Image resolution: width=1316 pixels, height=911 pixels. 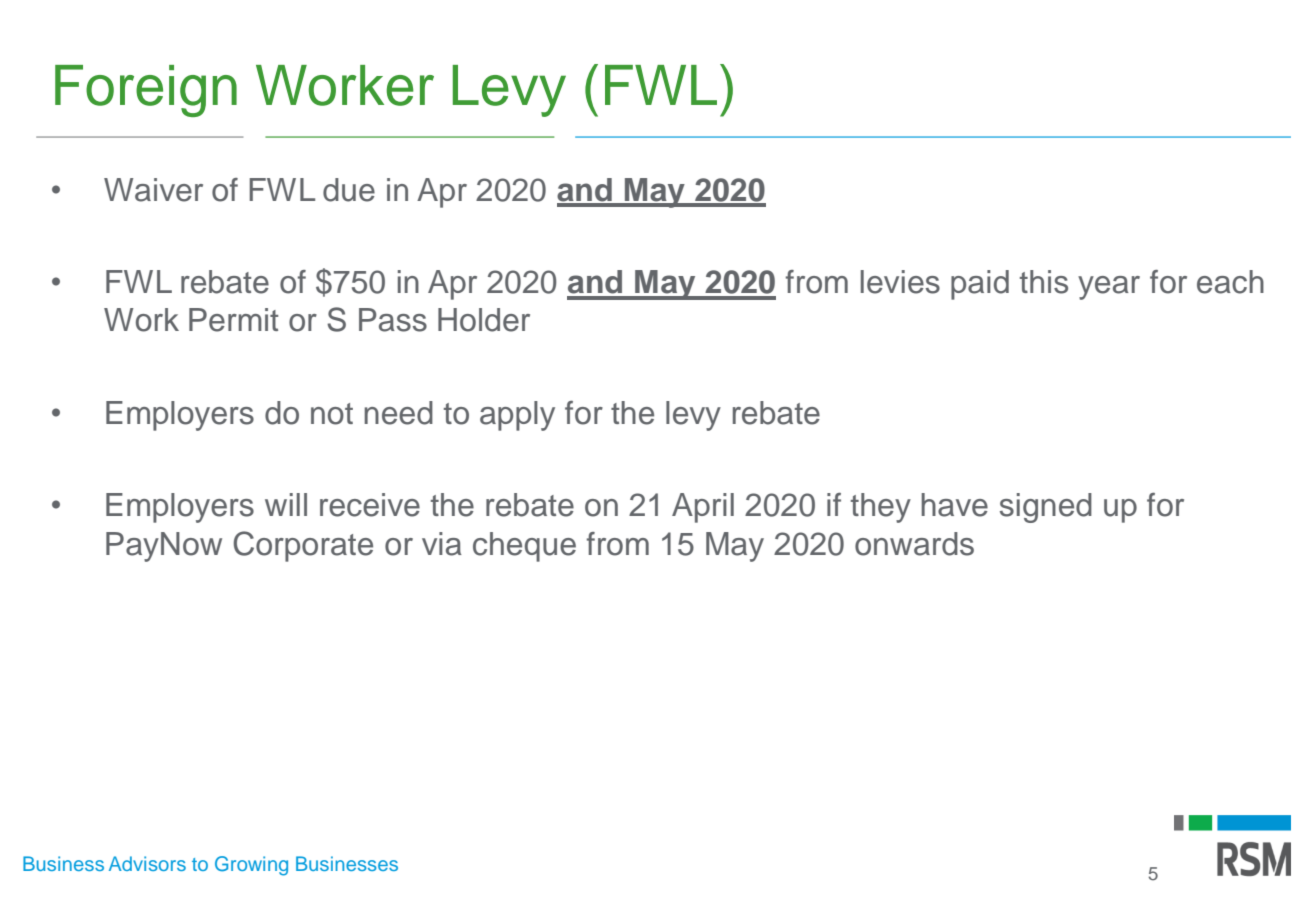 I want to click on Foreign, so click(x=146, y=91).
